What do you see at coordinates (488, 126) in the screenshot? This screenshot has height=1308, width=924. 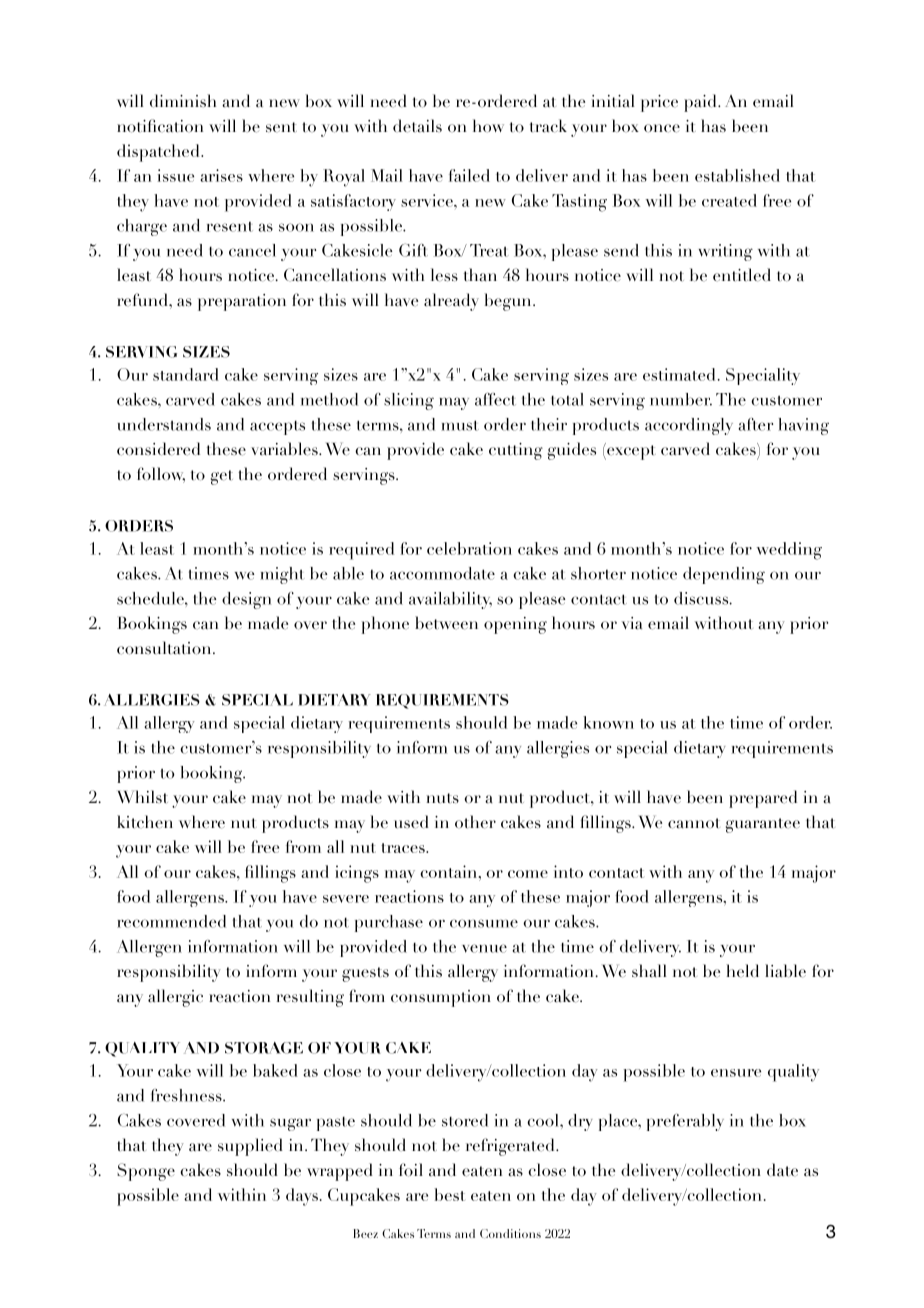 I see `how` at bounding box center [488, 126].
